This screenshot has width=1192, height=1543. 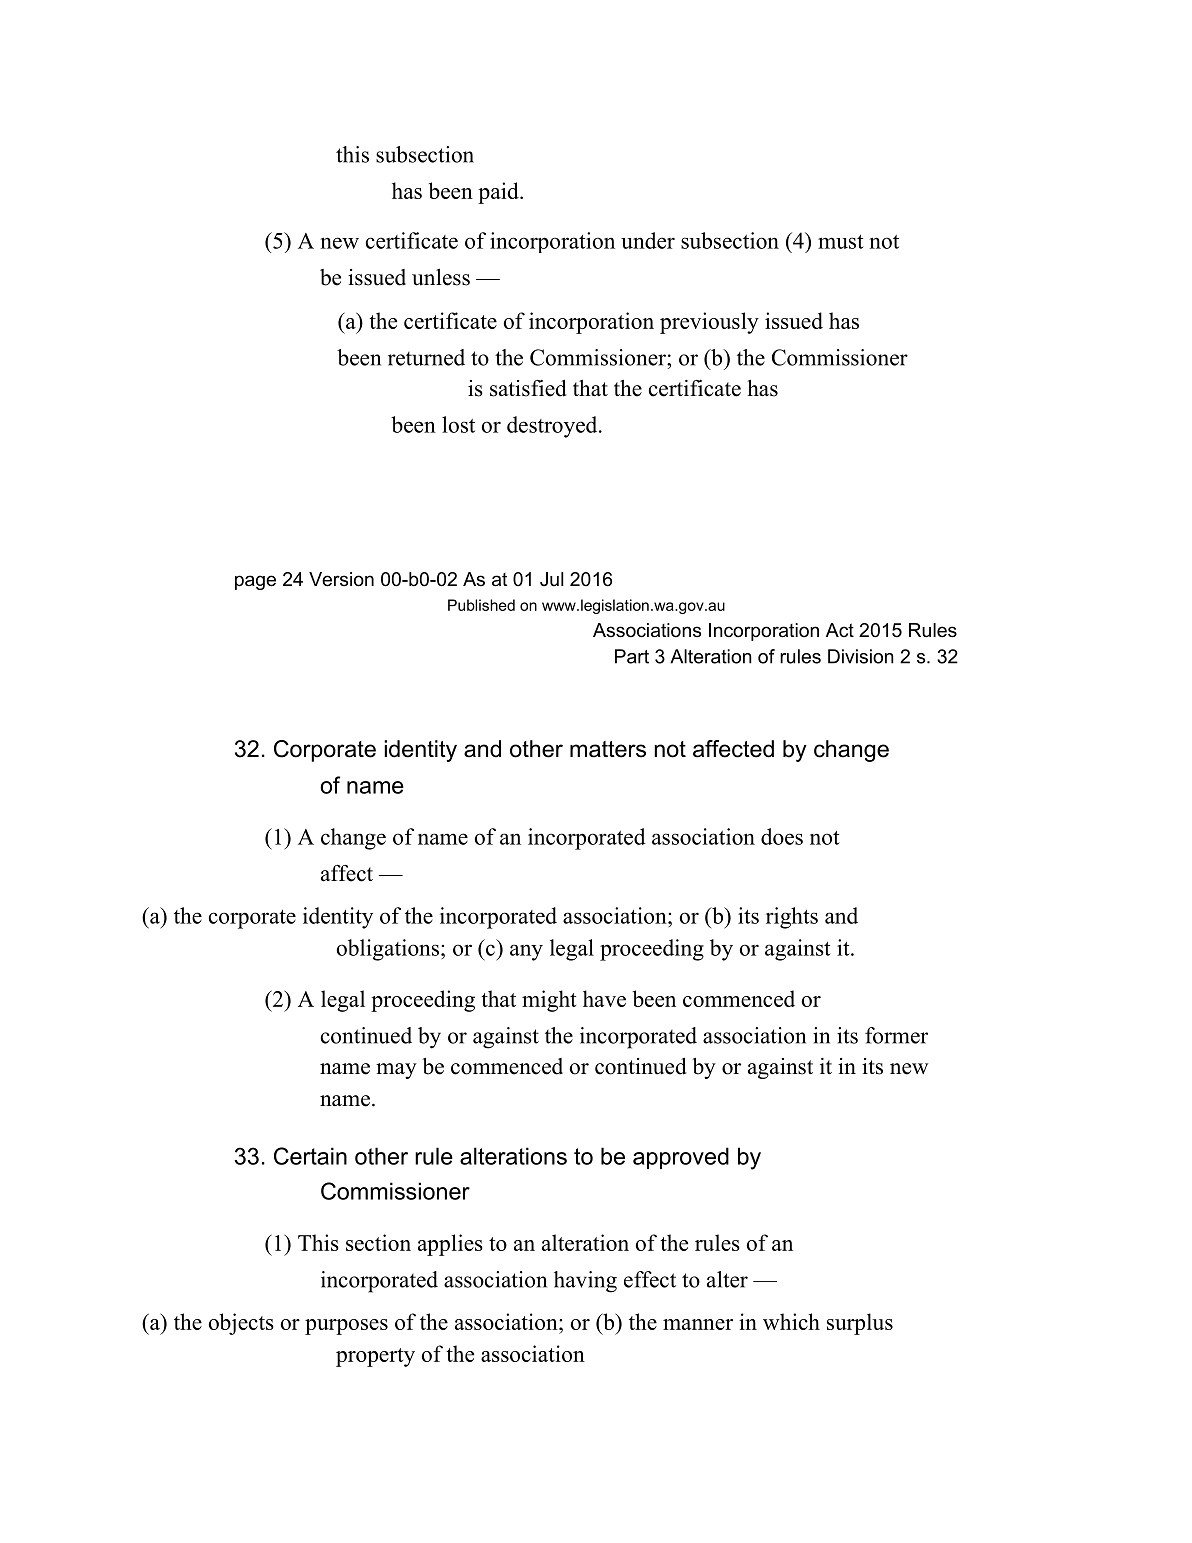 I want to click on unless, so click(x=441, y=277).
